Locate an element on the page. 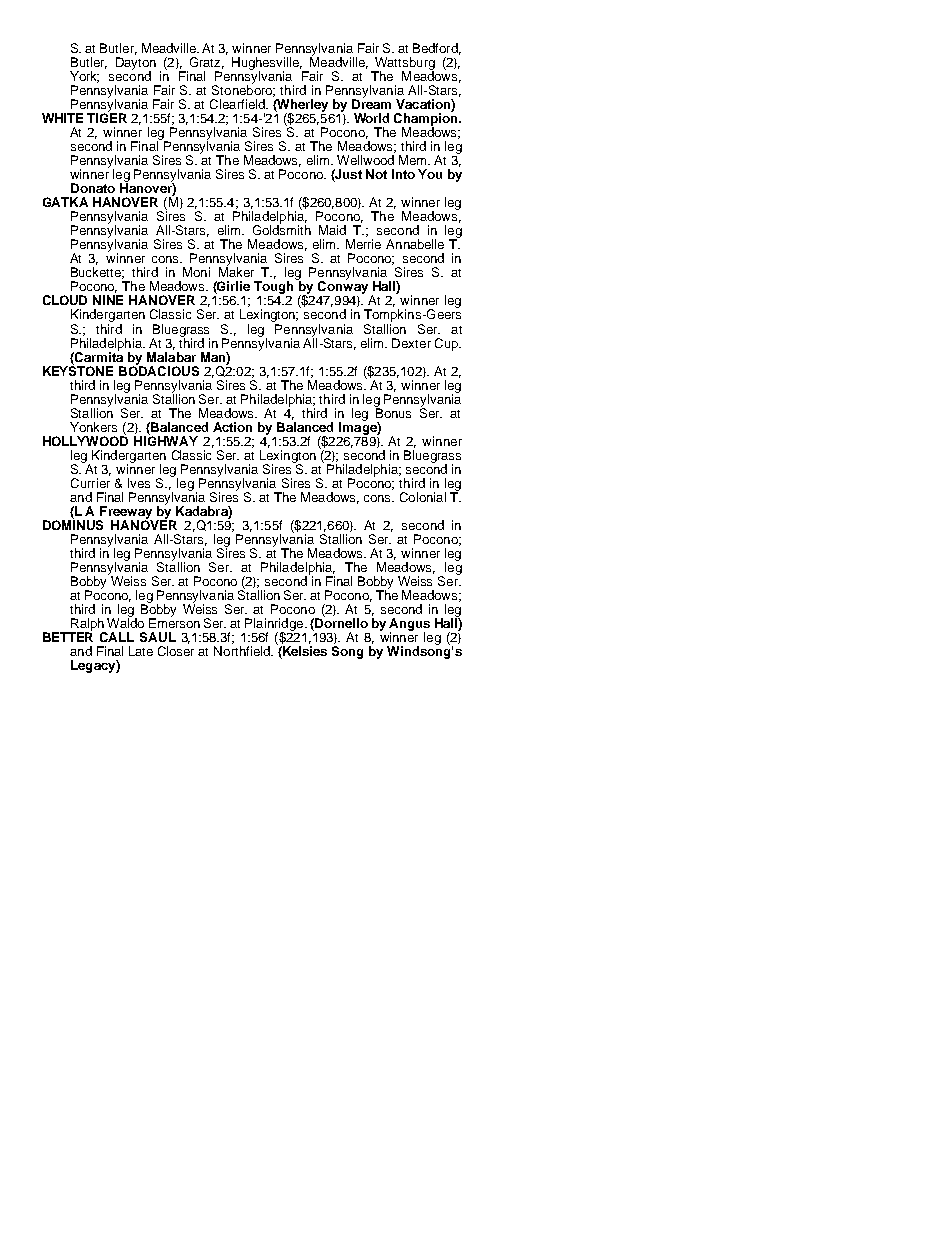  KEYSTONE is located at coordinates (78, 369).
